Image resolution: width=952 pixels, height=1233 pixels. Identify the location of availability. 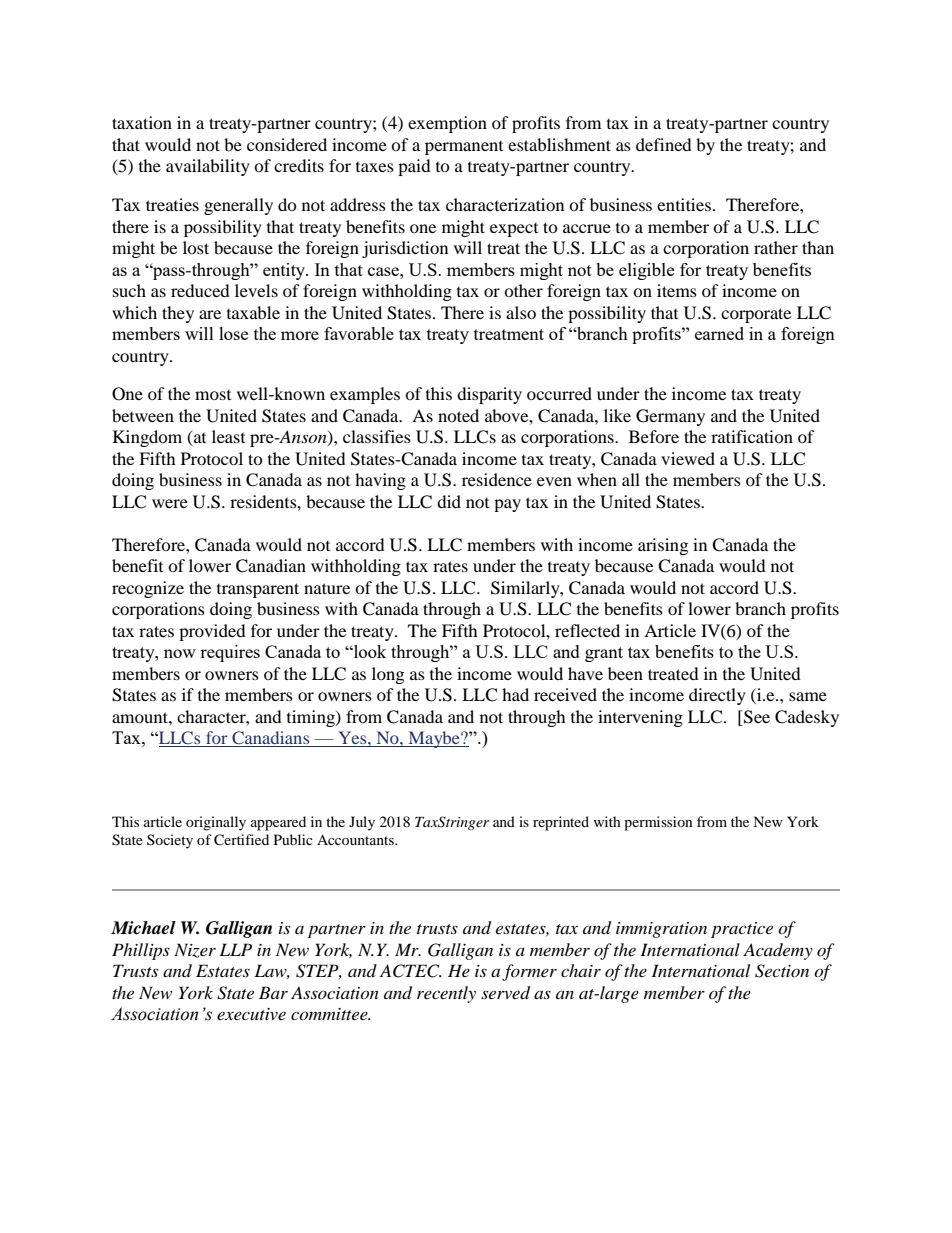
(208, 167).
